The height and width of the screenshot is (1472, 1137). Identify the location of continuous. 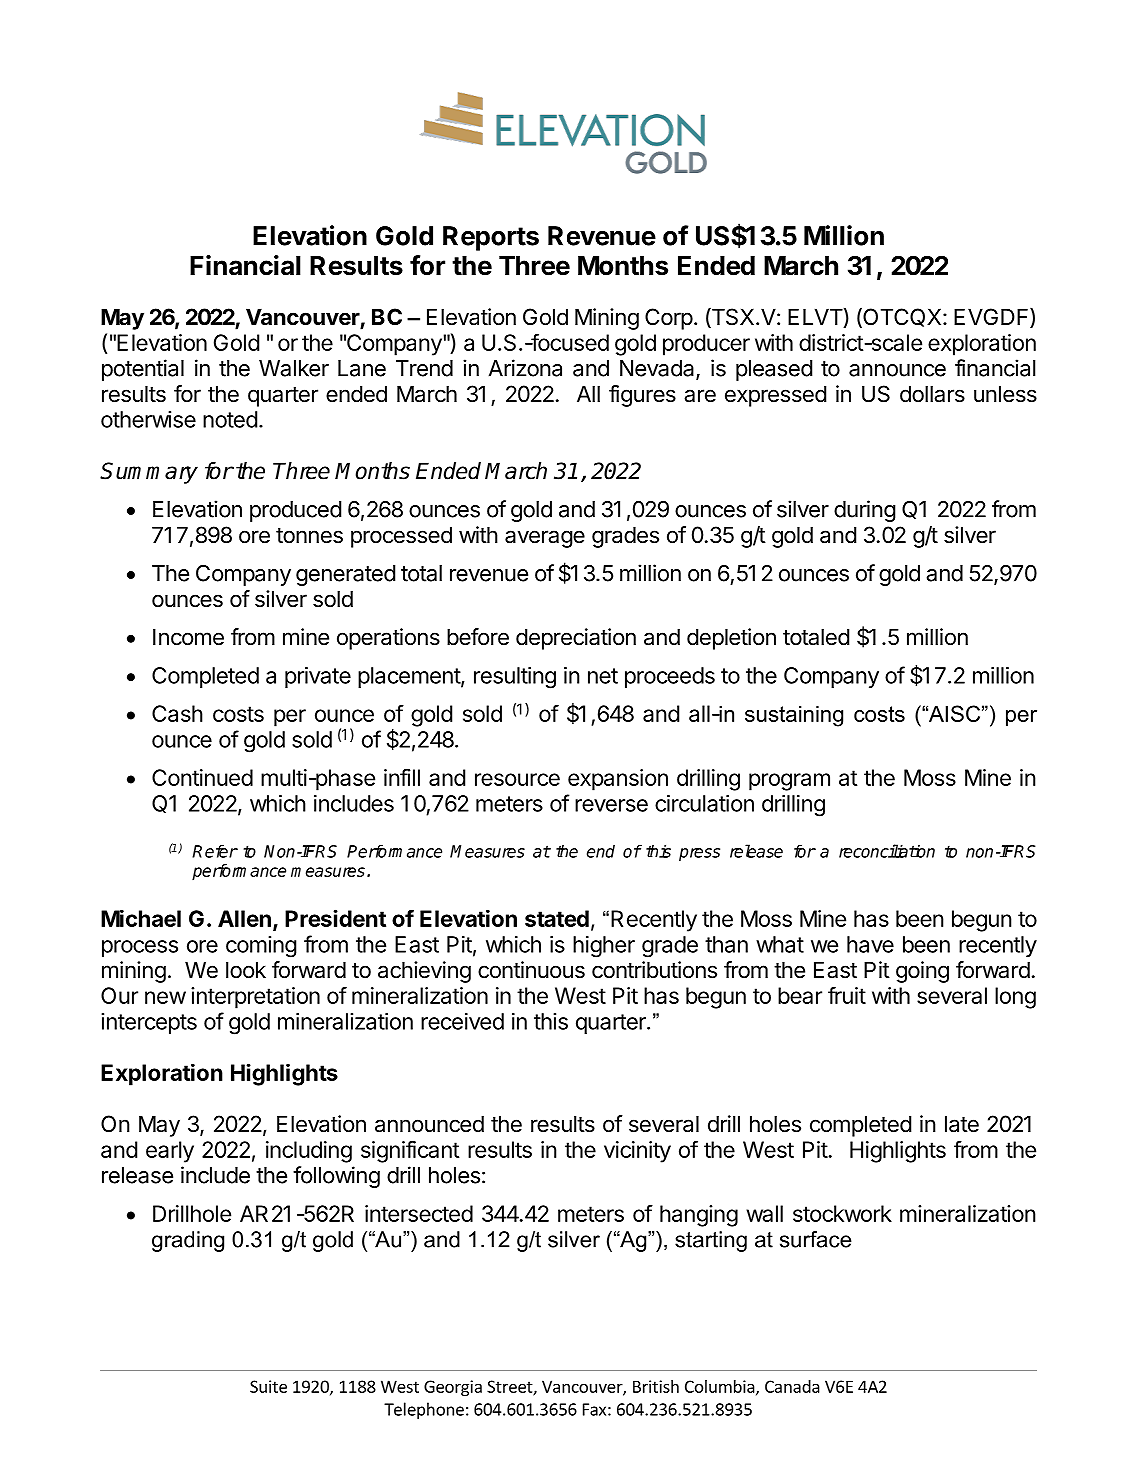
(531, 970).
